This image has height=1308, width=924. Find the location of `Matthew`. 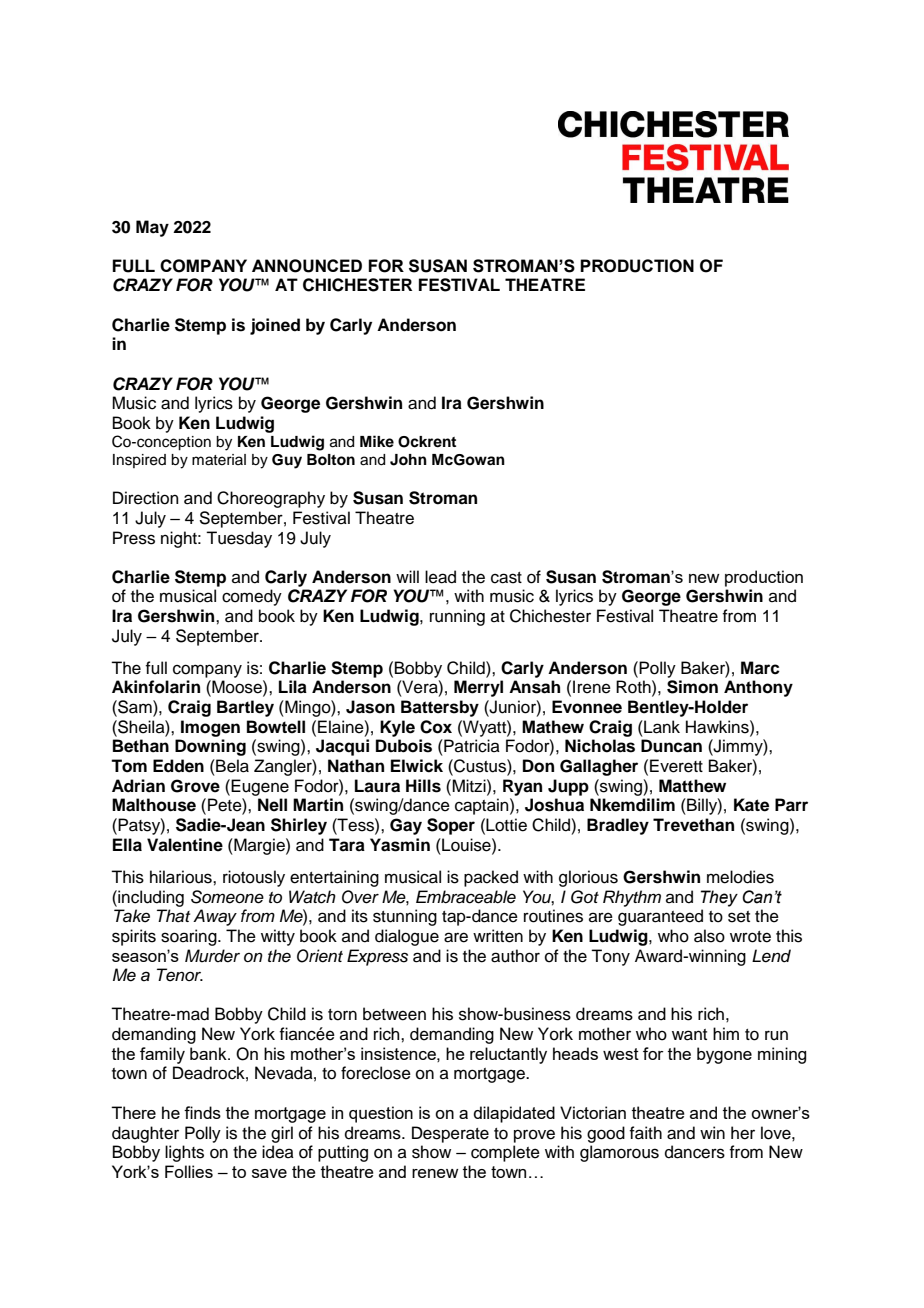

Matthew is located at coordinates (692, 786).
